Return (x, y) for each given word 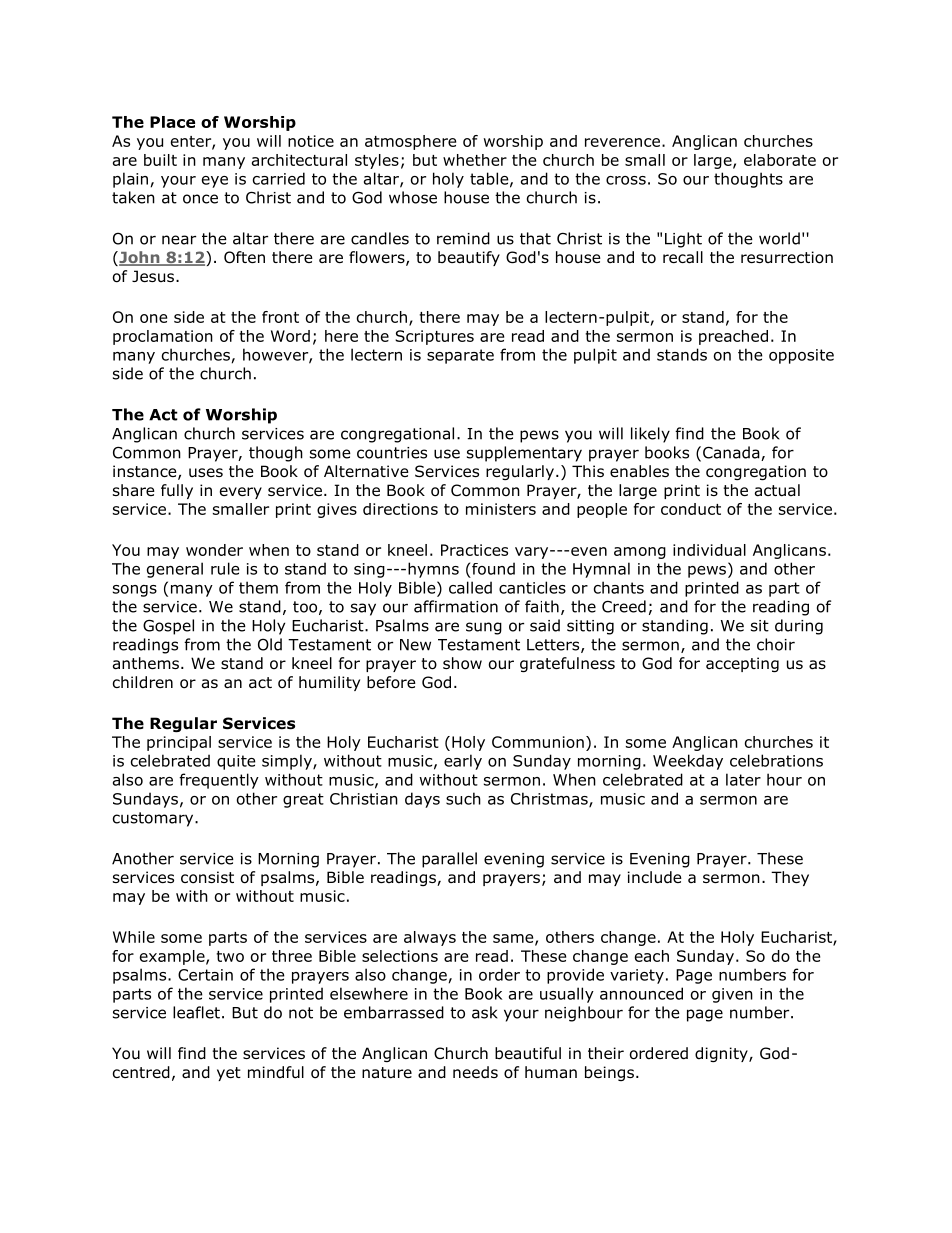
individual (709, 550)
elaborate (780, 160)
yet (229, 1074)
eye (215, 182)
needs (475, 1072)
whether (475, 160)
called (470, 587)
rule (225, 568)
